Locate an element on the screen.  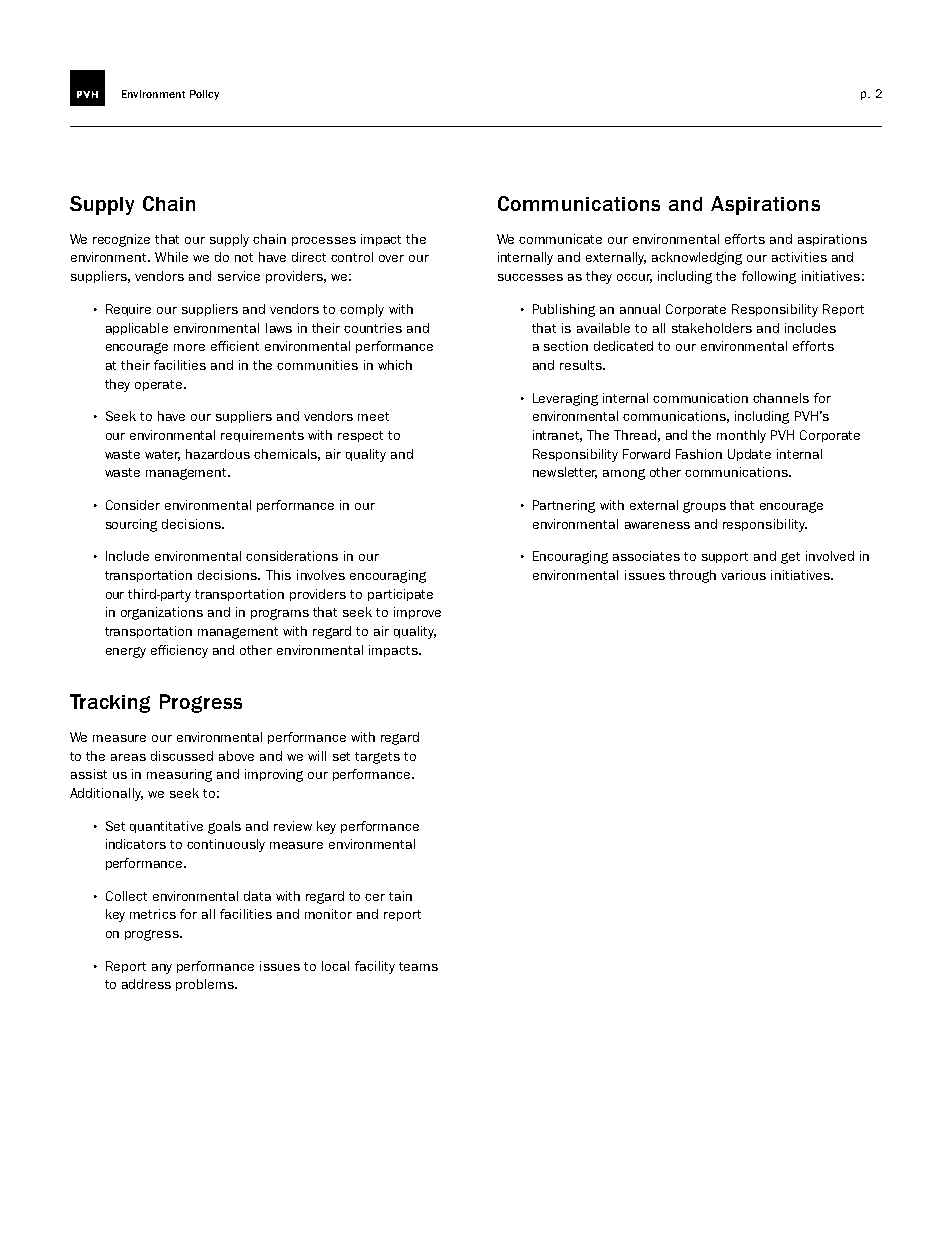
various is located at coordinates (743, 575).
